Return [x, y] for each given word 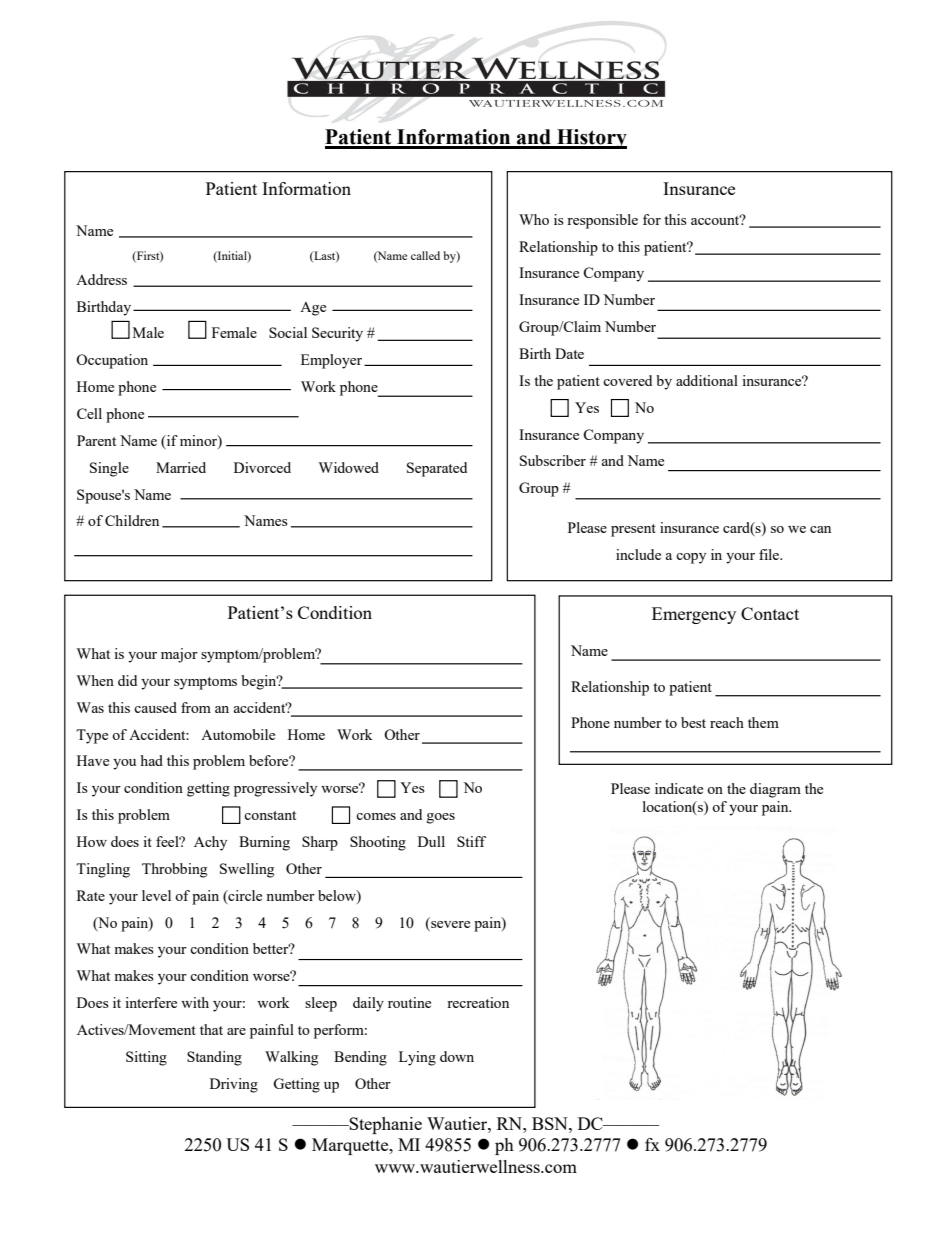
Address [101, 279]
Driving [234, 1085]
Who [534, 219]
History [591, 139]
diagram [775, 790]
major [179, 655]
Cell [89, 413]
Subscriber [553, 460]
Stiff [471, 841]
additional [707, 380]
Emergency [694, 615]
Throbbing [174, 870]
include [638, 554]
